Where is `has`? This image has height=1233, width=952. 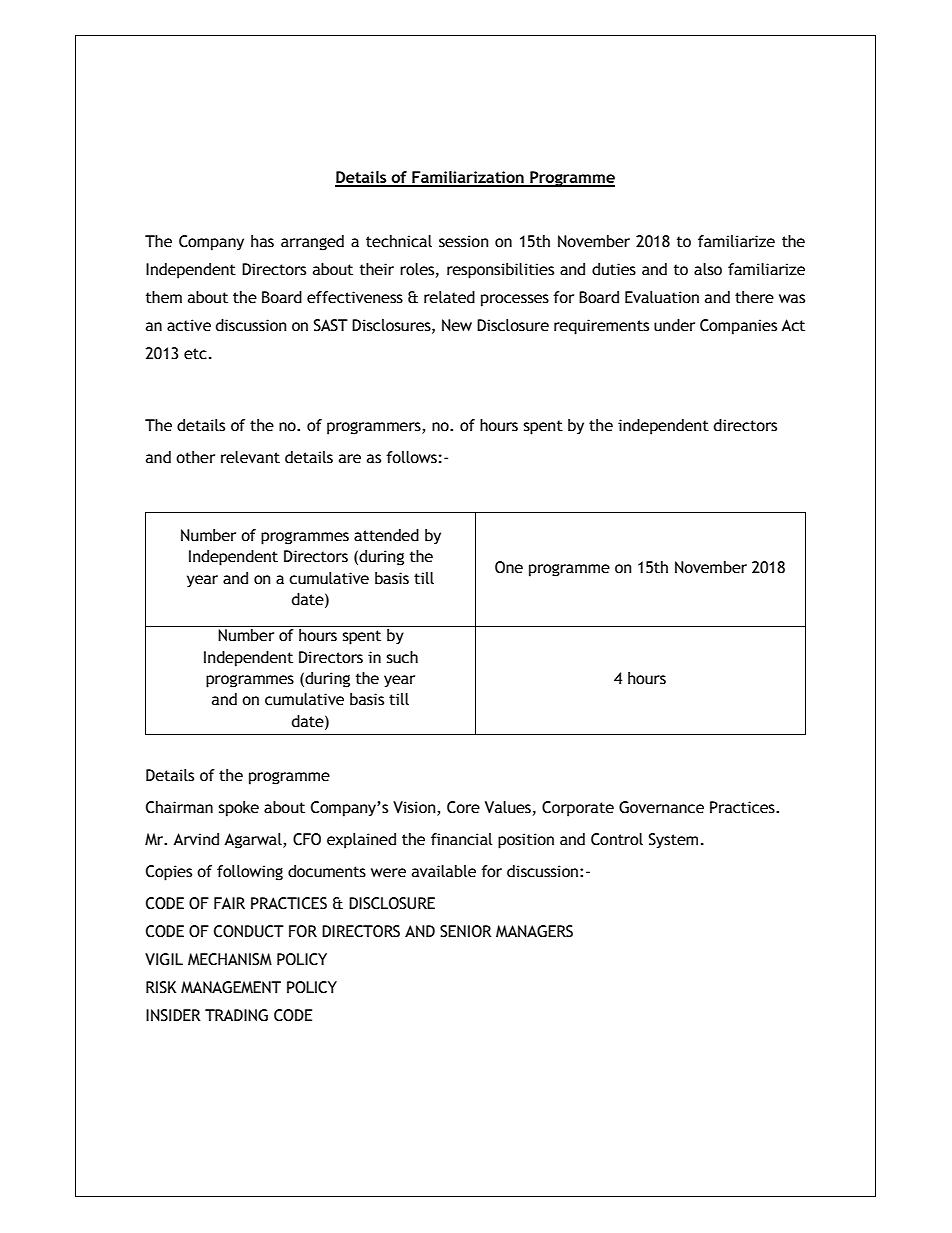
has is located at coordinates (262, 241).
